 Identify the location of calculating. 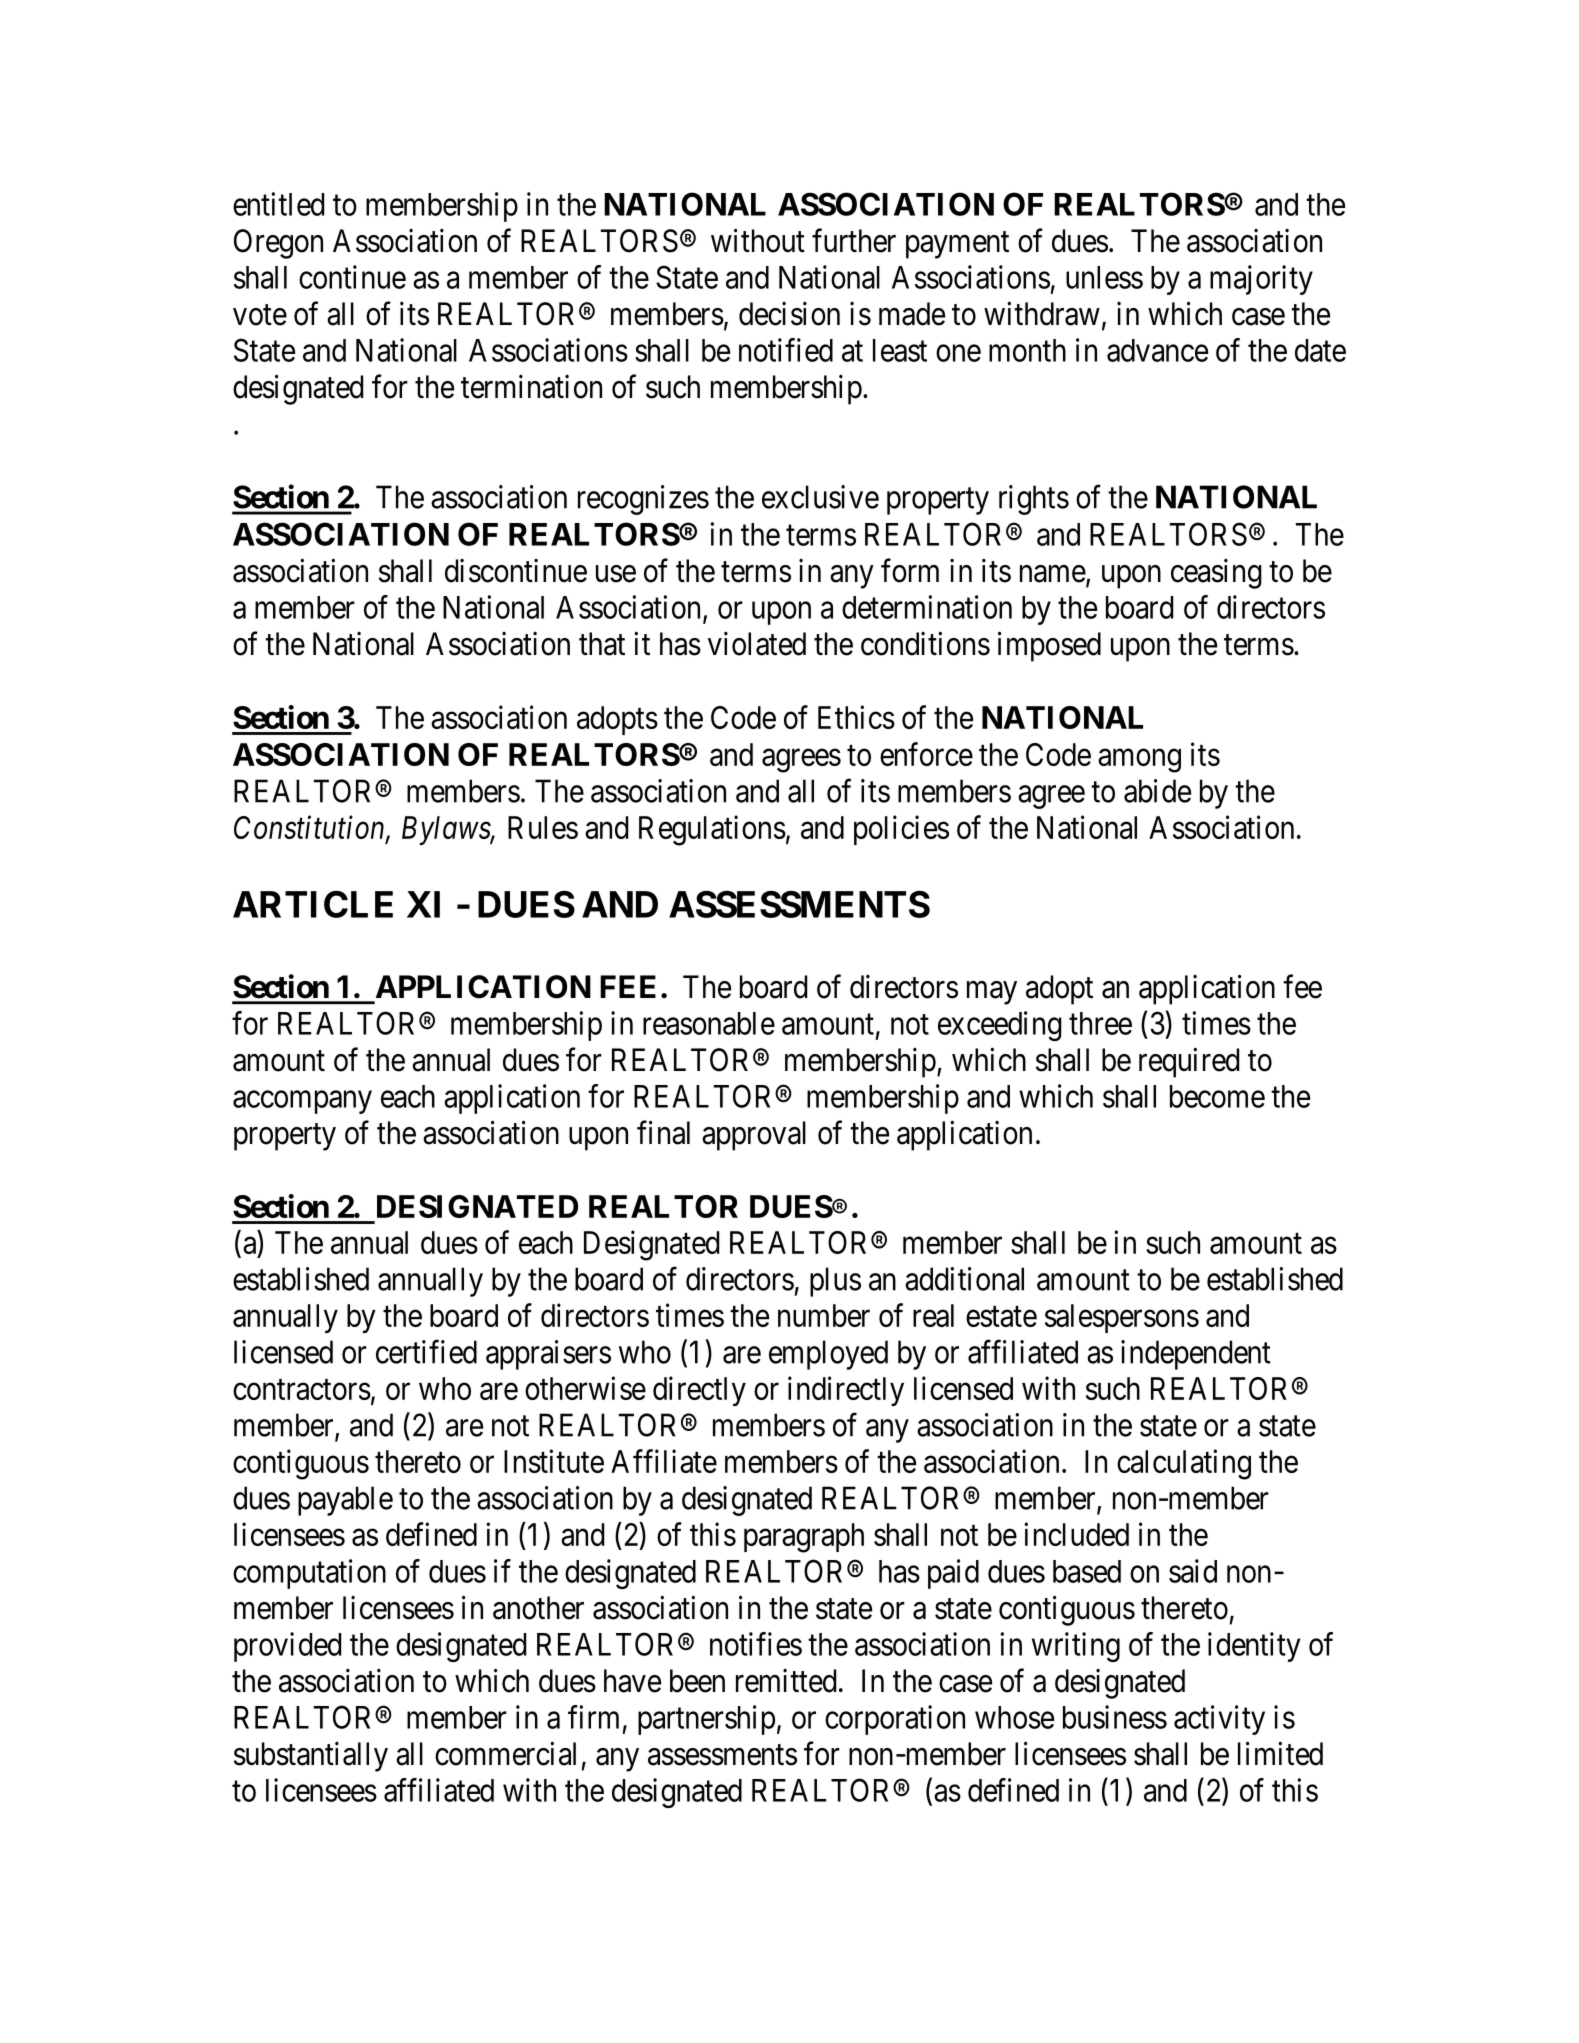
(1184, 1464).
